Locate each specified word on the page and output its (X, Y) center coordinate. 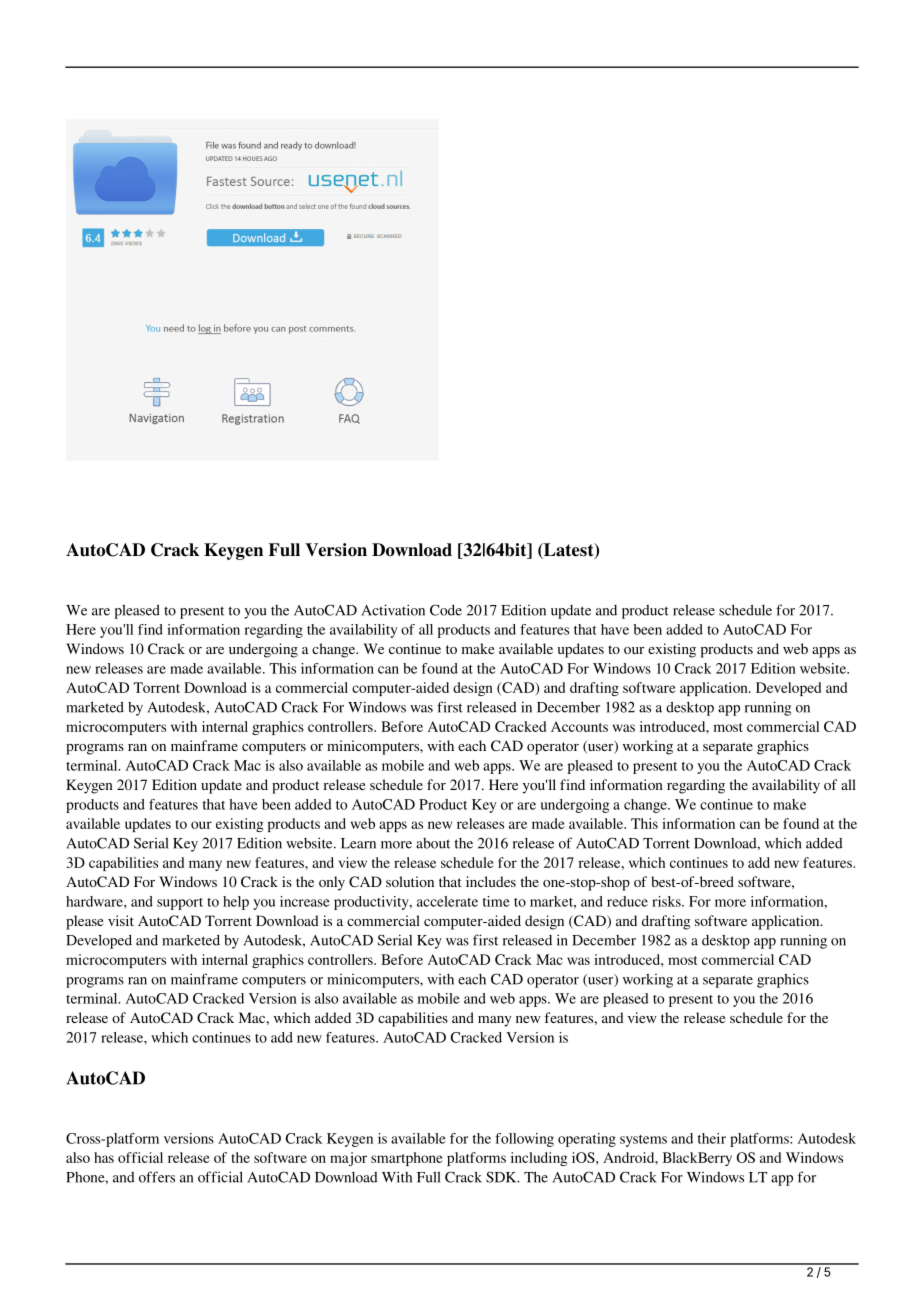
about (433, 843)
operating (587, 1140)
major (348, 1159)
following (524, 1140)
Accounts (579, 726)
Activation (393, 610)
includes (491, 881)
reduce (627, 901)
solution (410, 881)
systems (643, 1141)
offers (157, 1177)
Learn (358, 843)
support (180, 904)
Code (446, 610)
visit (121, 920)
